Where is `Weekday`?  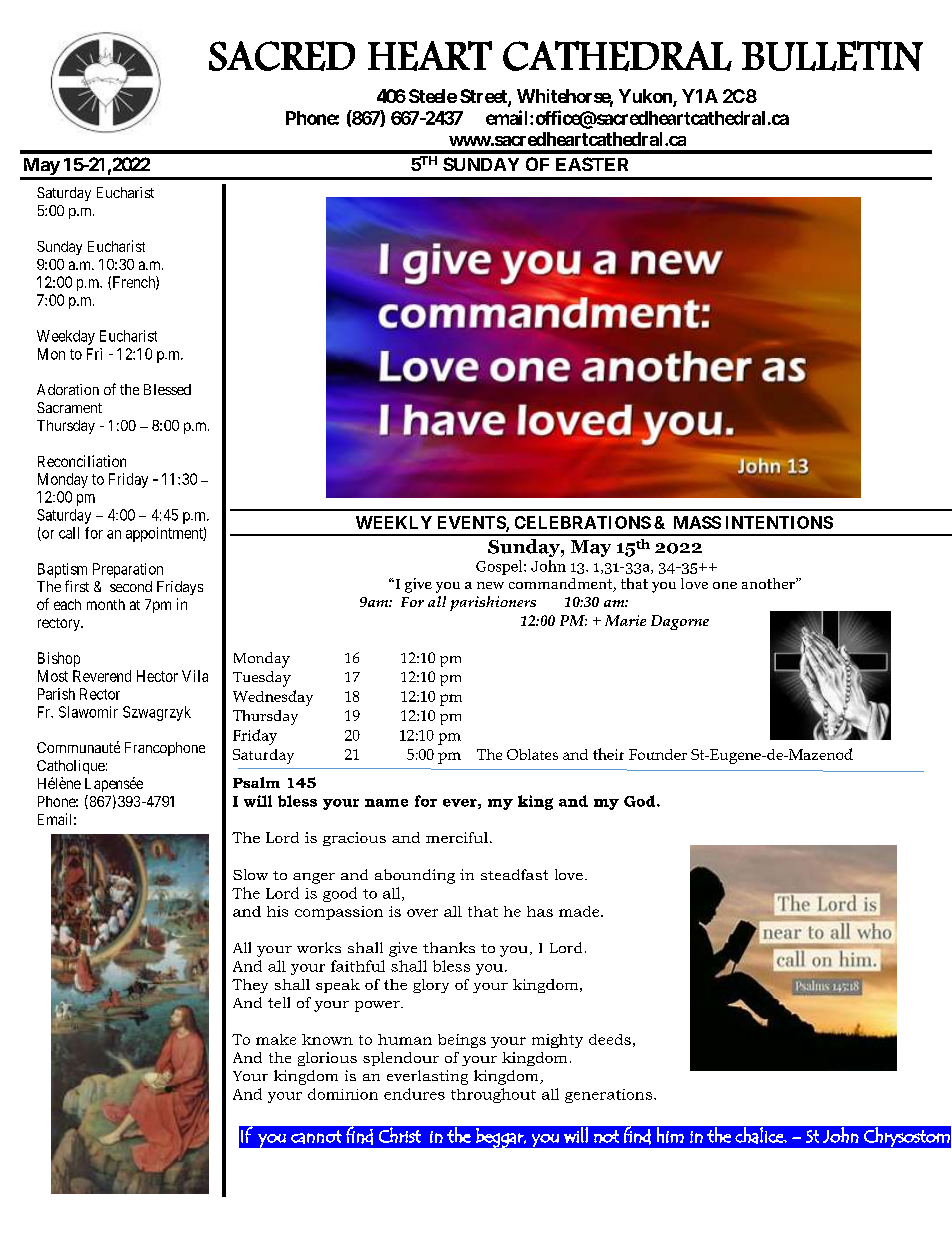
Weekday is located at coordinates (66, 337).
